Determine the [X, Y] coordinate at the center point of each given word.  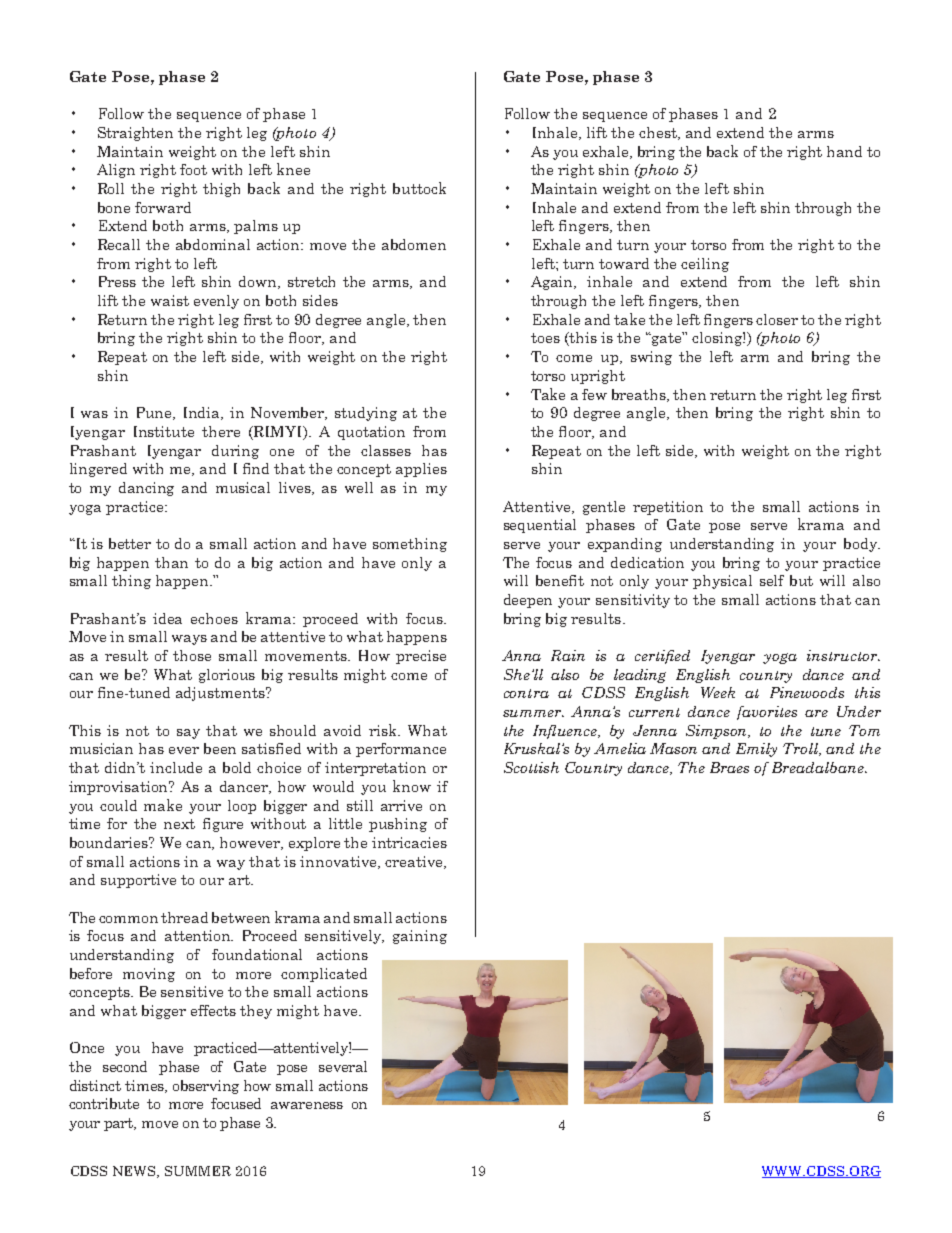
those [192, 655]
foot [193, 169]
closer [777, 319]
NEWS [135, 1172]
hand [844, 151]
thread [184, 917]
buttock [419, 188]
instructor [843, 655]
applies [421, 470]
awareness [307, 1105]
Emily [756, 750]
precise [421, 657]
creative [415, 862]
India [203, 413]
